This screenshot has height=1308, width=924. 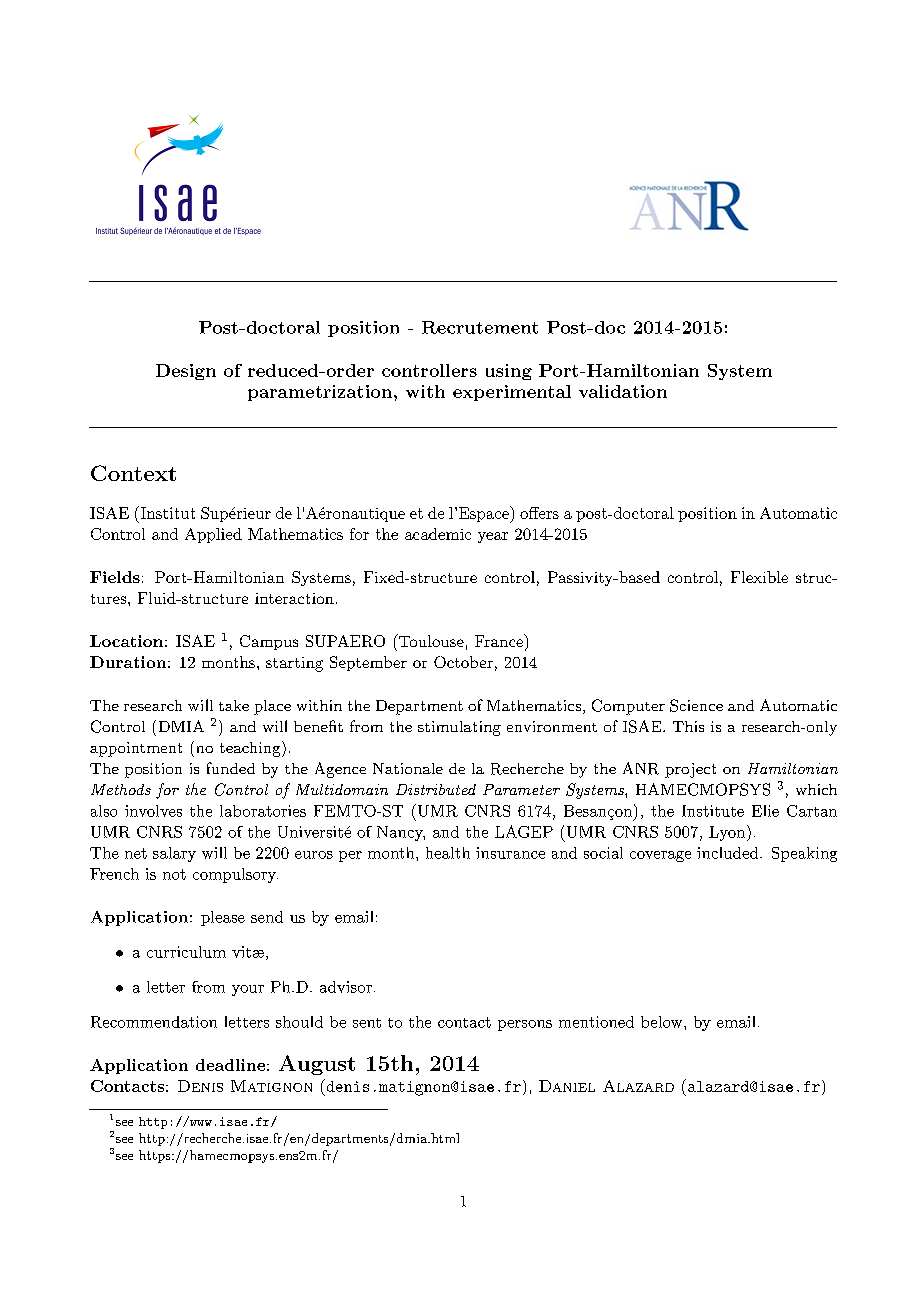 What do you see at coordinates (525, 1025) in the screenshot?
I see `persons` at bounding box center [525, 1025].
